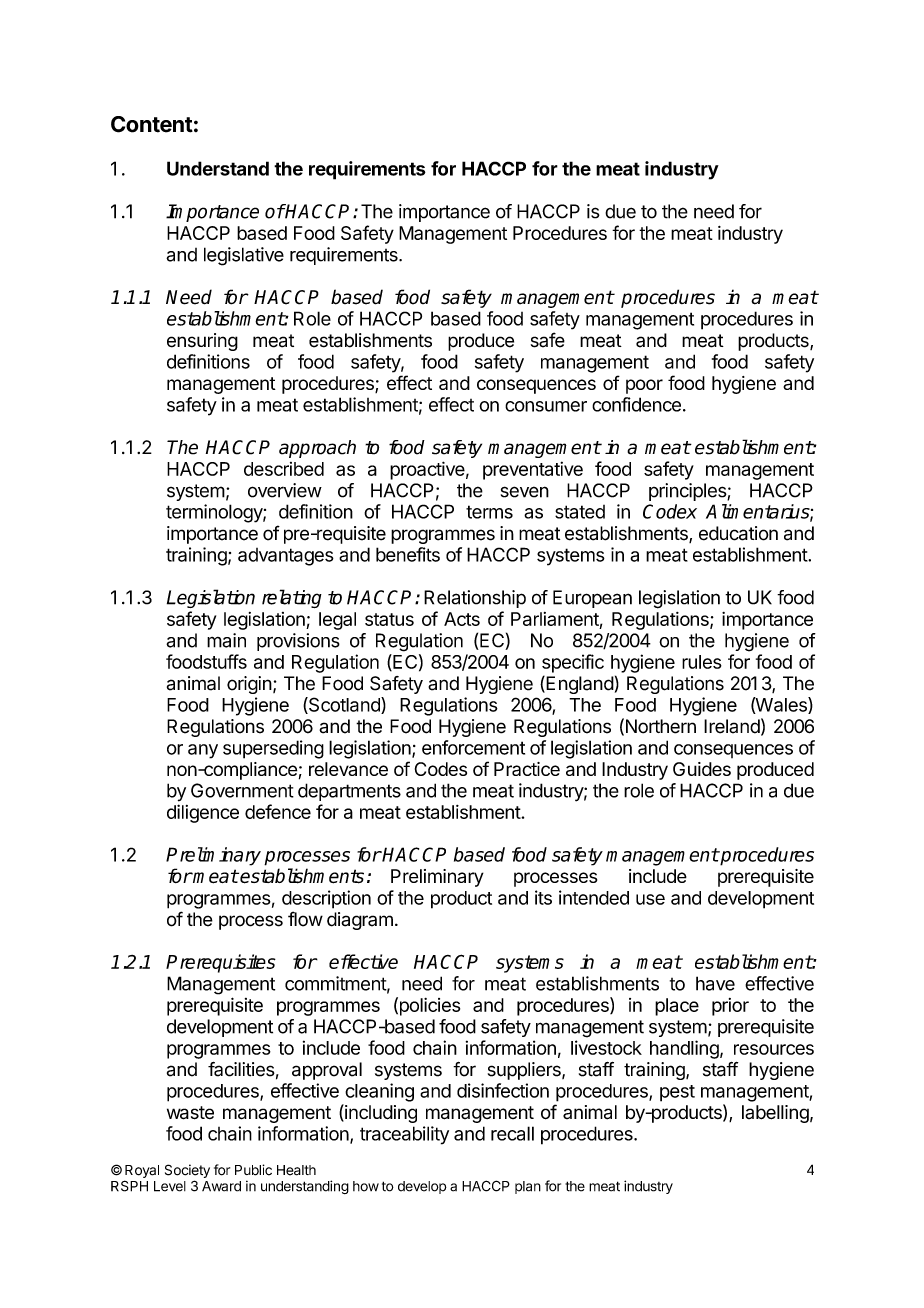 Image resolution: width=924 pixels, height=1308 pixels. What do you see at coordinates (644, 386) in the image?
I see `poor` at bounding box center [644, 386].
